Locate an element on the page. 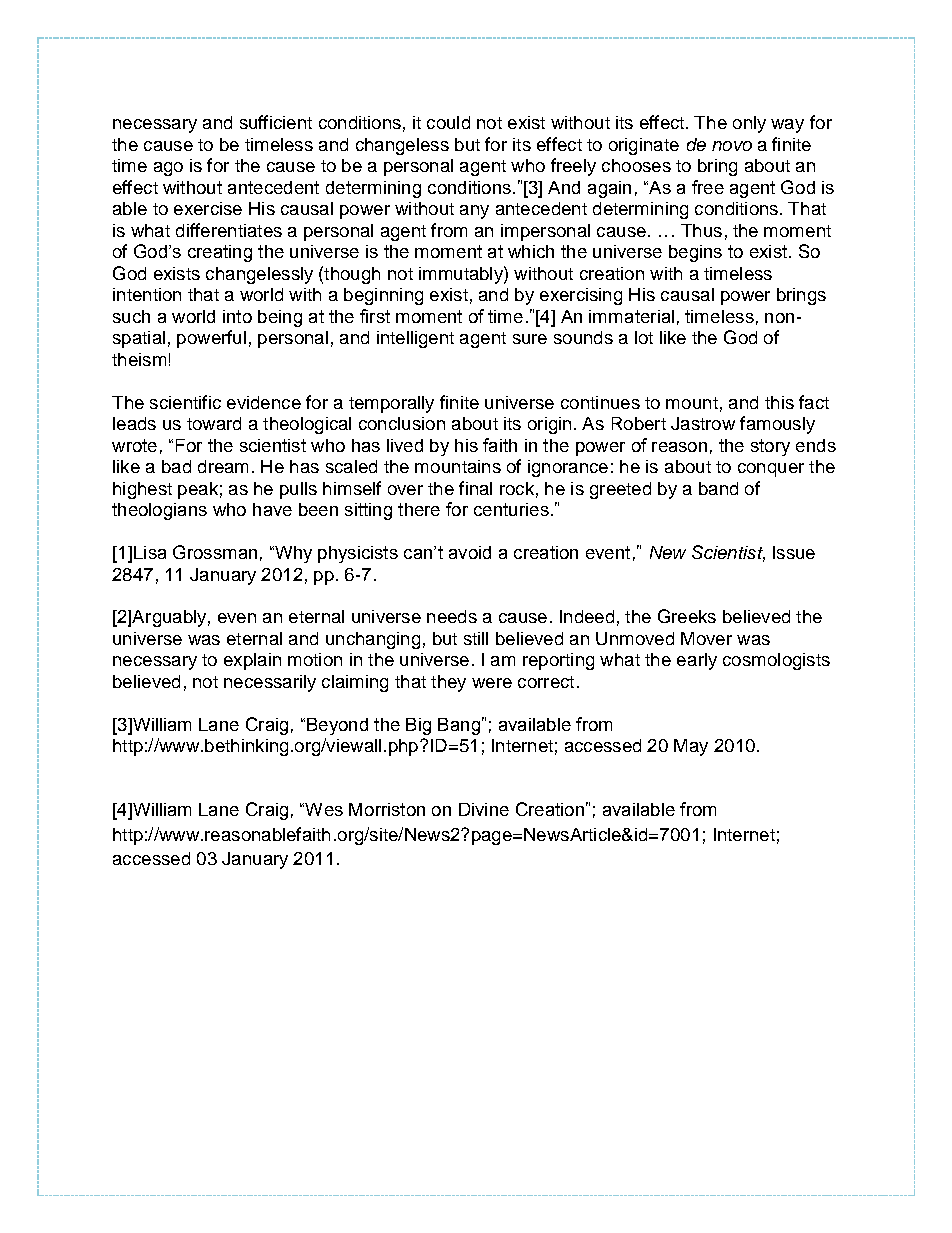 Image resolution: width=952 pixels, height=1233 pixels. novo is located at coordinates (732, 146).
